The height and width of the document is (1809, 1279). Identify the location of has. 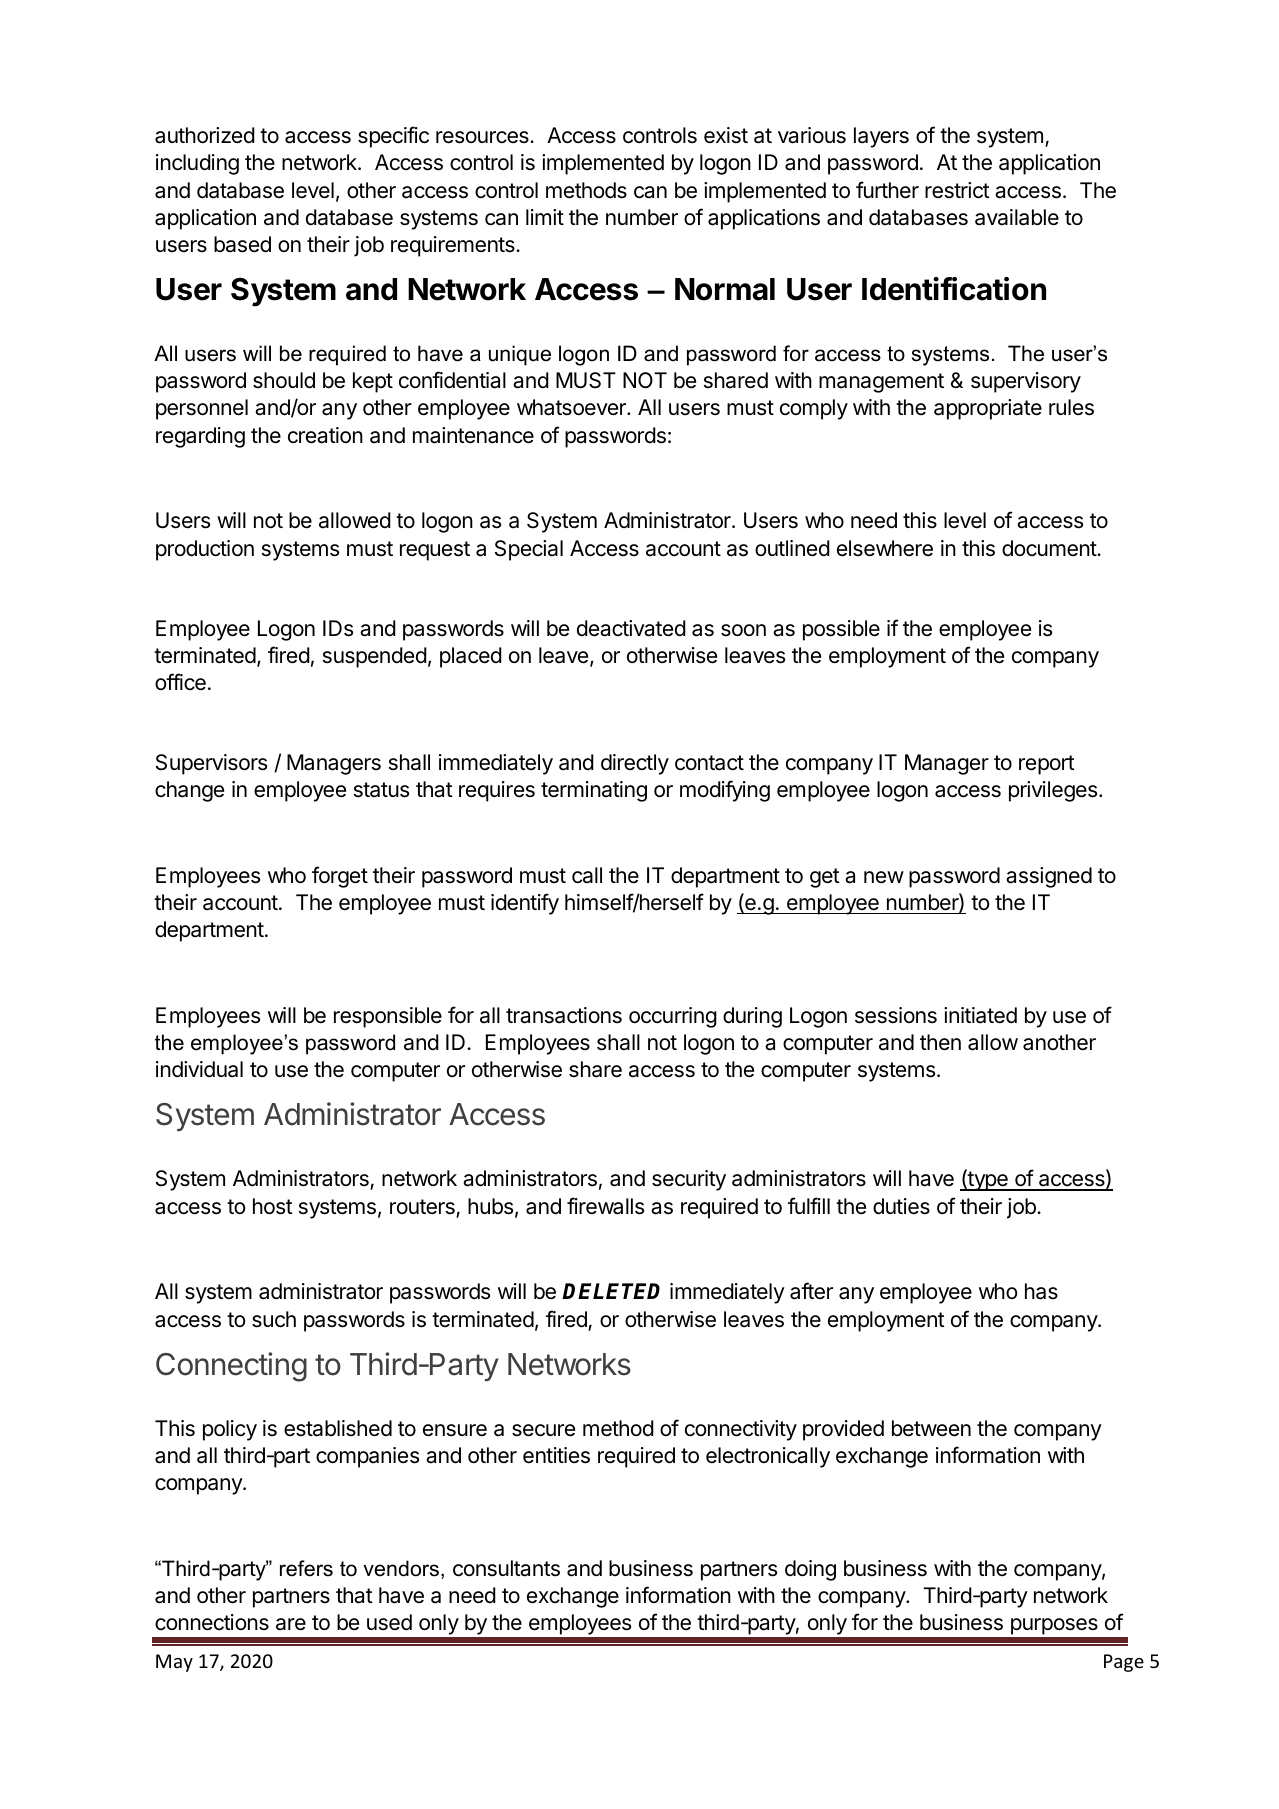
(1041, 1291).
